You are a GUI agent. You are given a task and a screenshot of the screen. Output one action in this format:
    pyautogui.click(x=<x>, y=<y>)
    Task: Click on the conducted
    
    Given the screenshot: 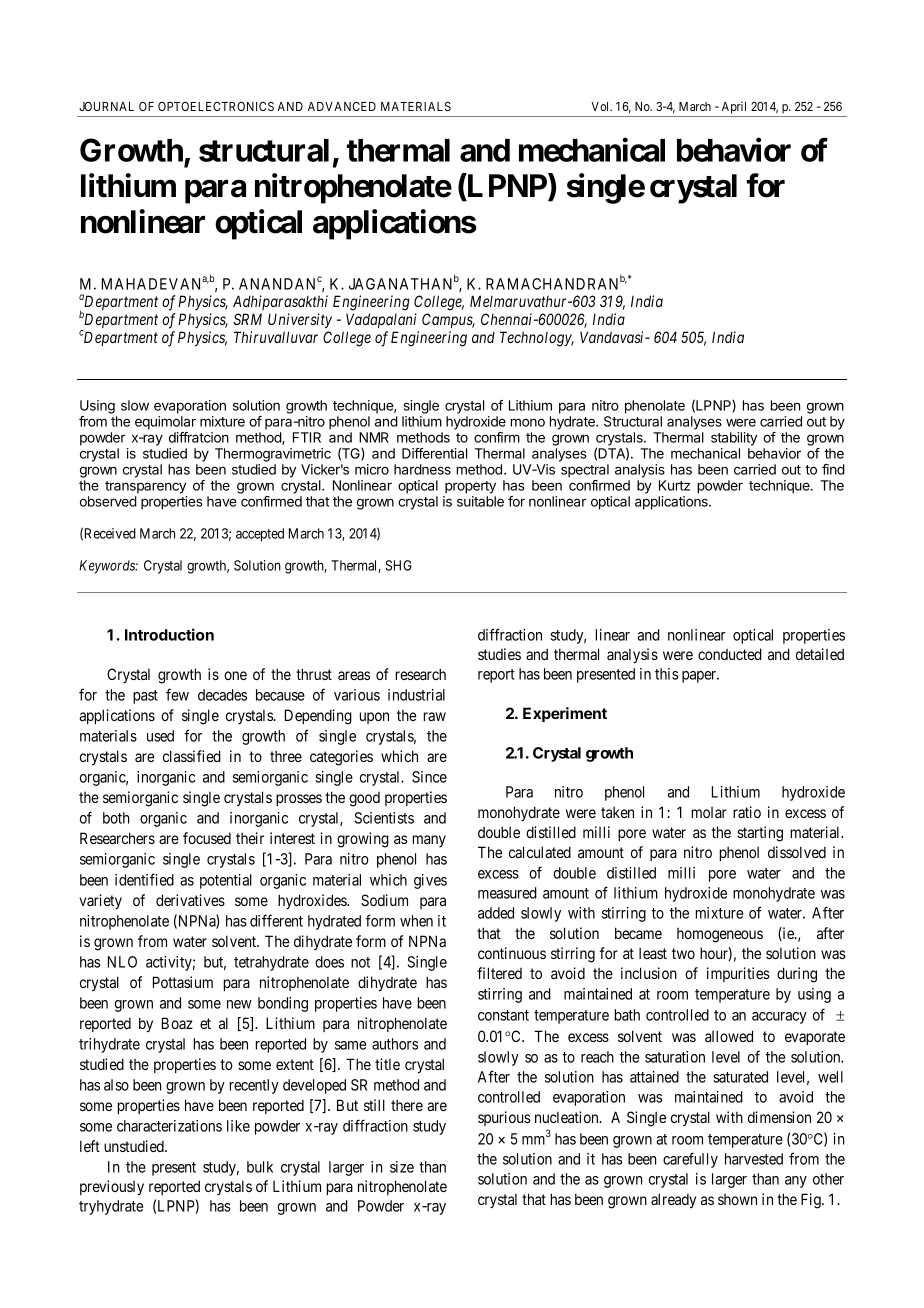 What is the action you would take?
    pyautogui.click(x=730, y=654)
